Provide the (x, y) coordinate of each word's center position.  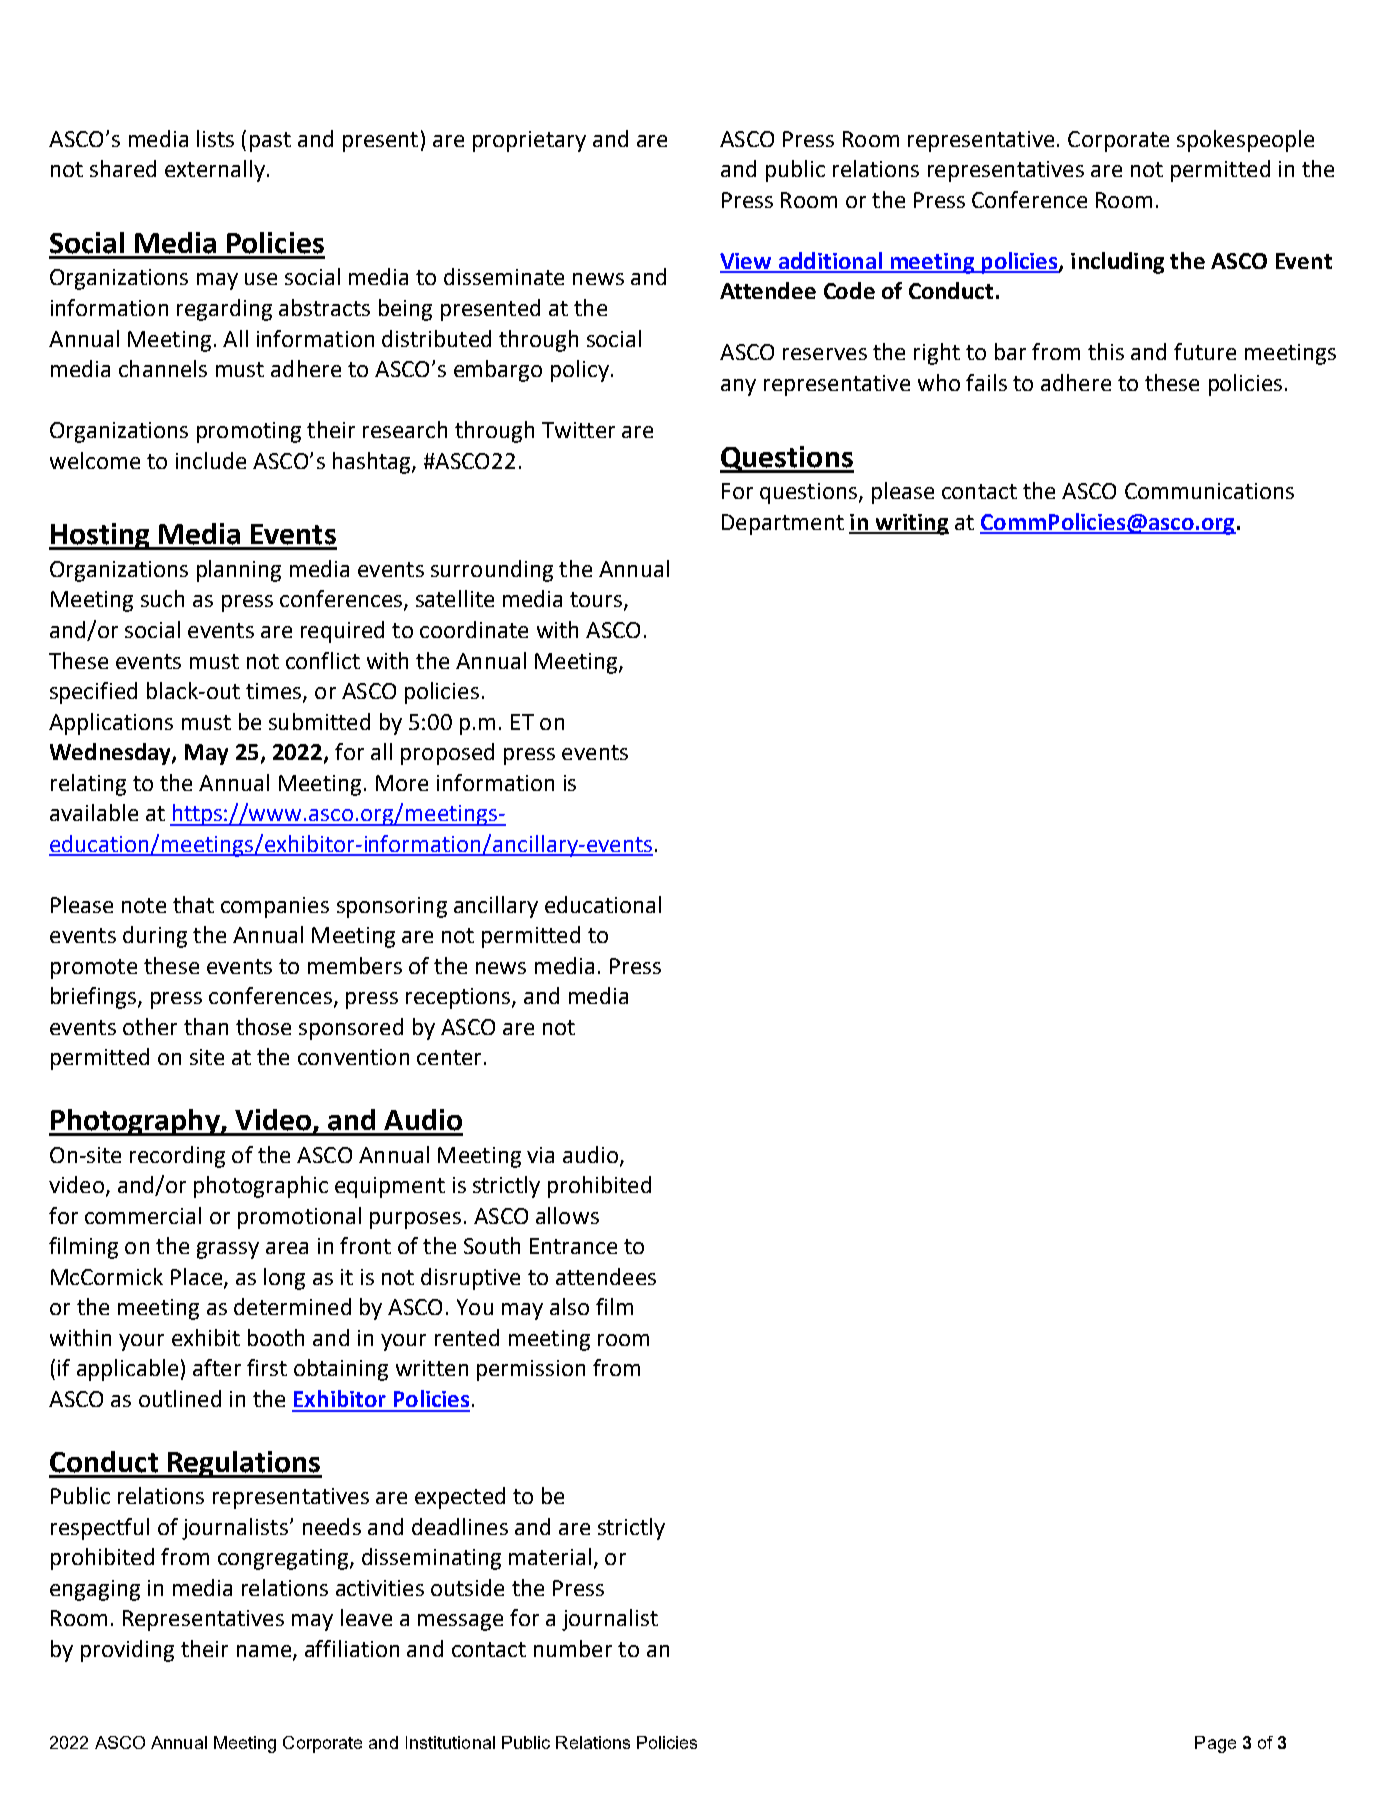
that (193, 904)
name (264, 1651)
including (1117, 263)
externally (215, 171)
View (747, 262)
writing (911, 524)
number (573, 1648)
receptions (459, 998)
